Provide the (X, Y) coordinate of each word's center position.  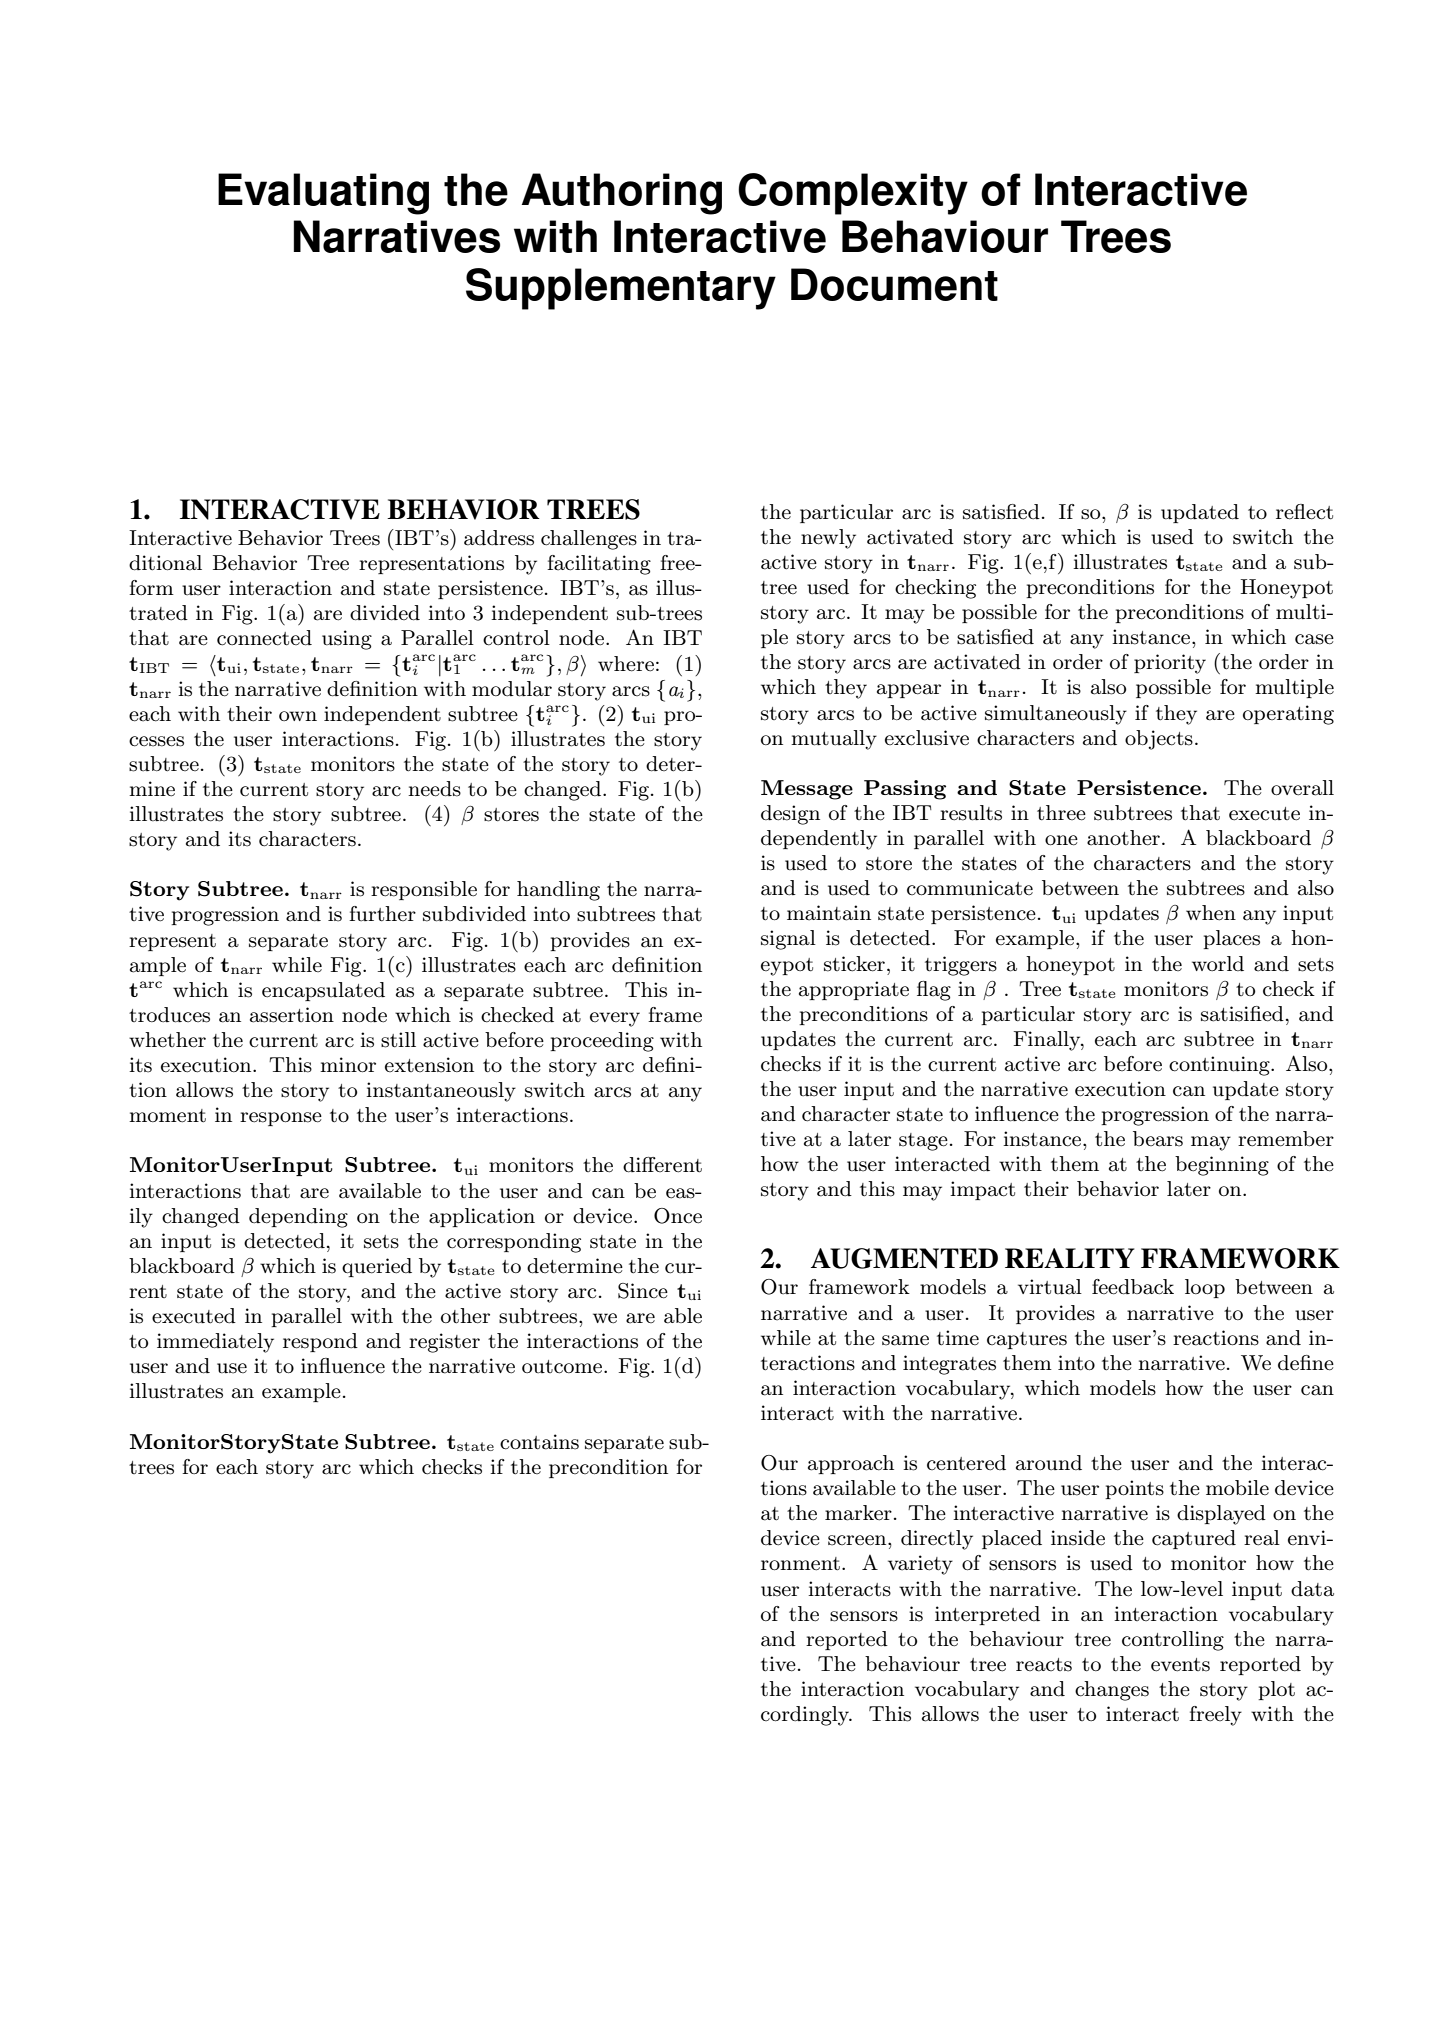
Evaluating (323, 194)
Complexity (853, 194)
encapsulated (323, 991)
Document (894, 284)
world (1218, 964)
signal (788, 940)
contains (539, 1442)
